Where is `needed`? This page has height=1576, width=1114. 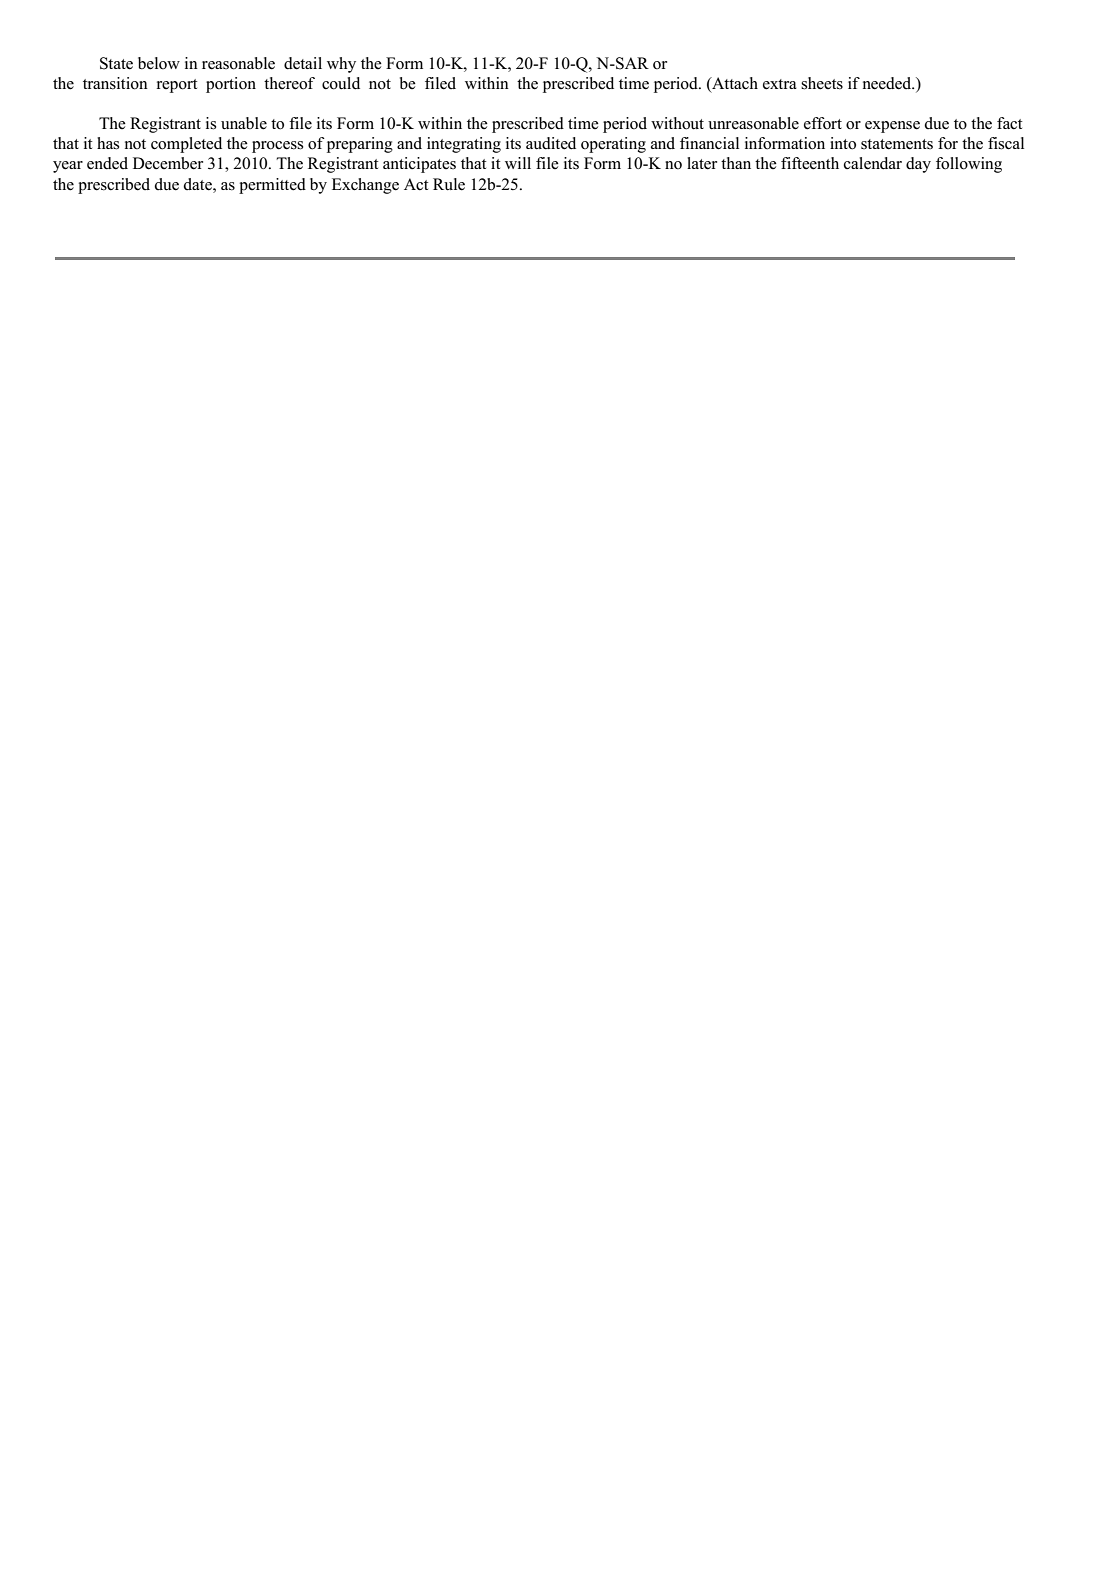 needed is located at coordinates (888, 83).
